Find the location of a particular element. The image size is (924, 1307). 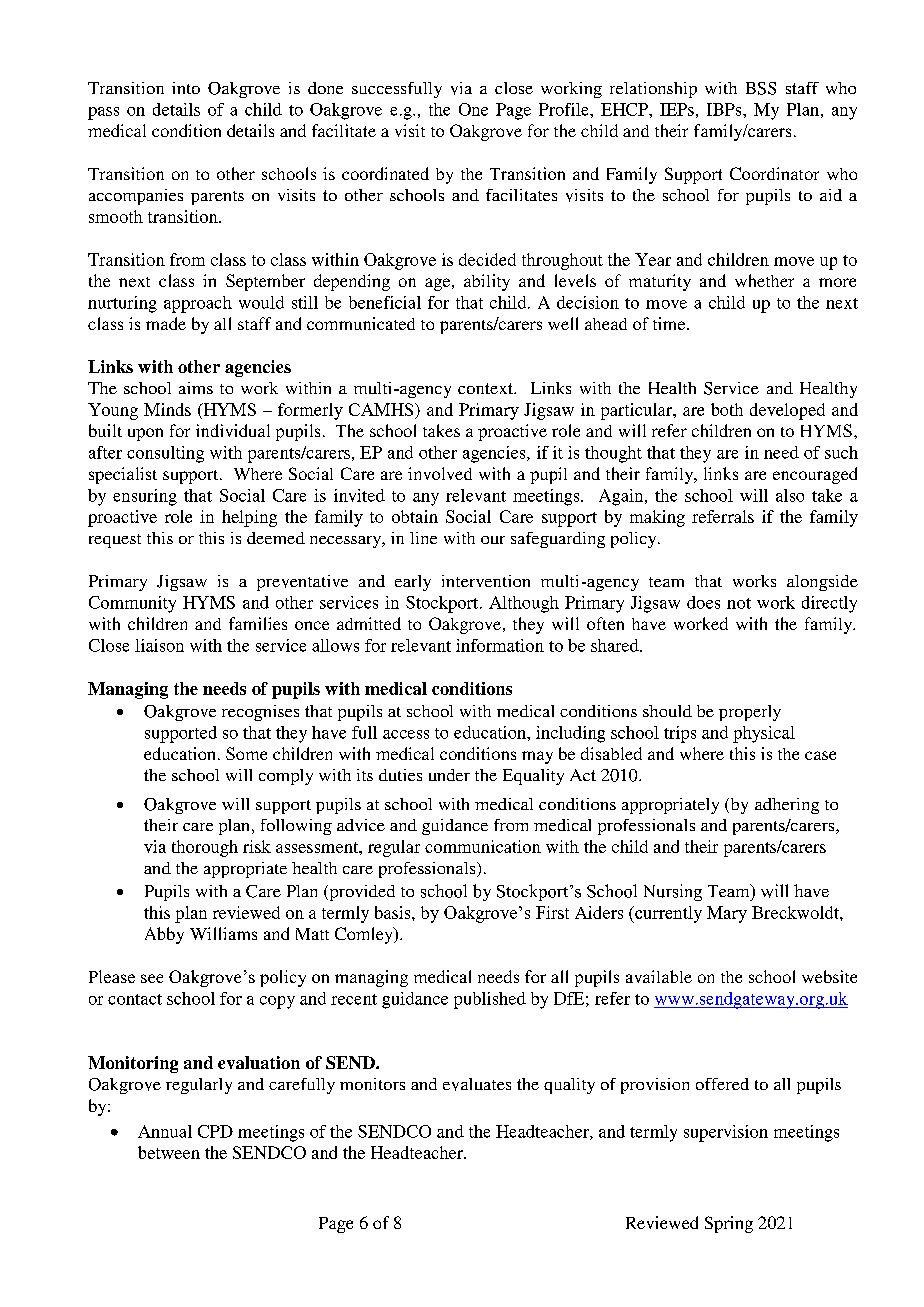

BSS is located at coordinates (761, 88).
